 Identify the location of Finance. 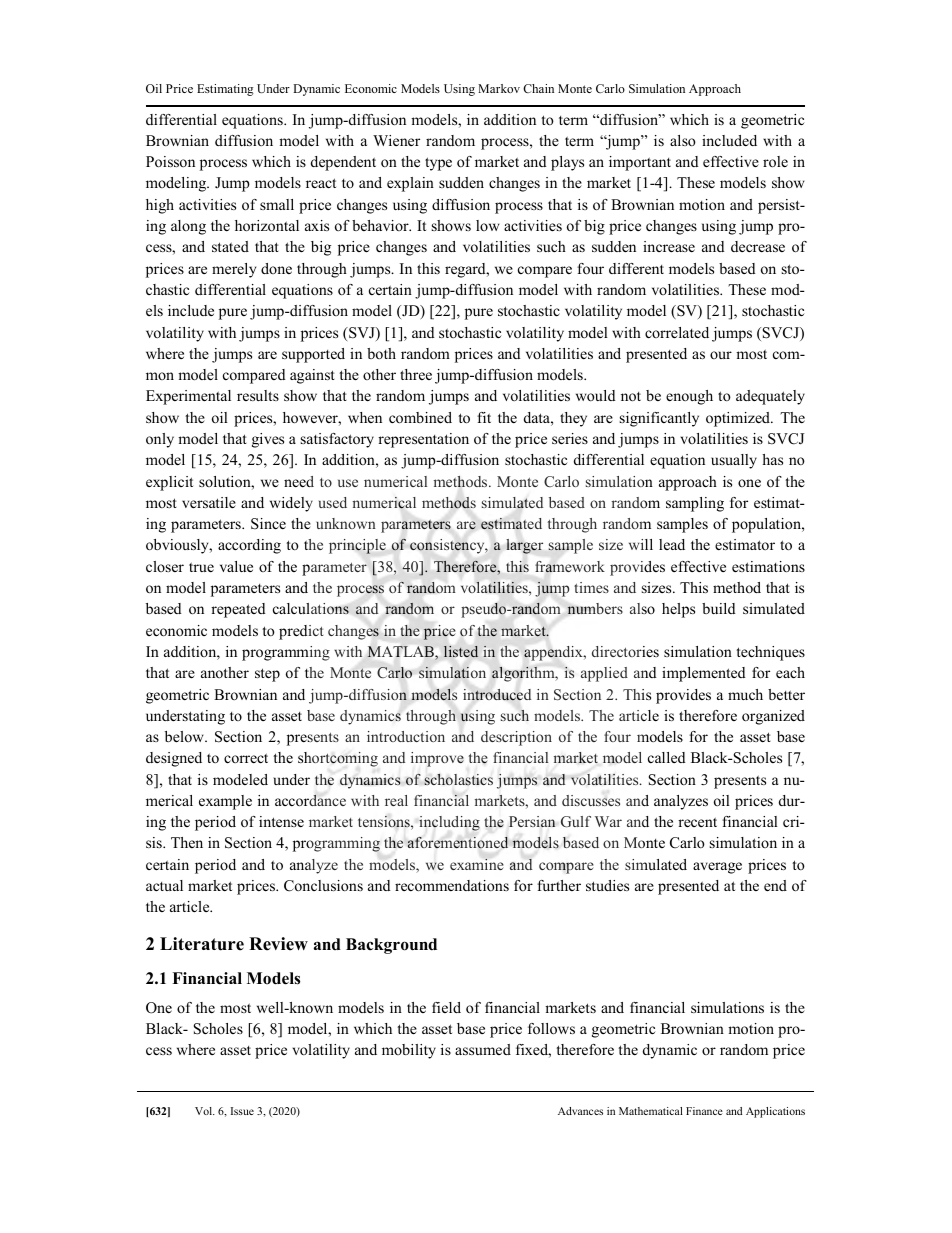
(704, 1111).
